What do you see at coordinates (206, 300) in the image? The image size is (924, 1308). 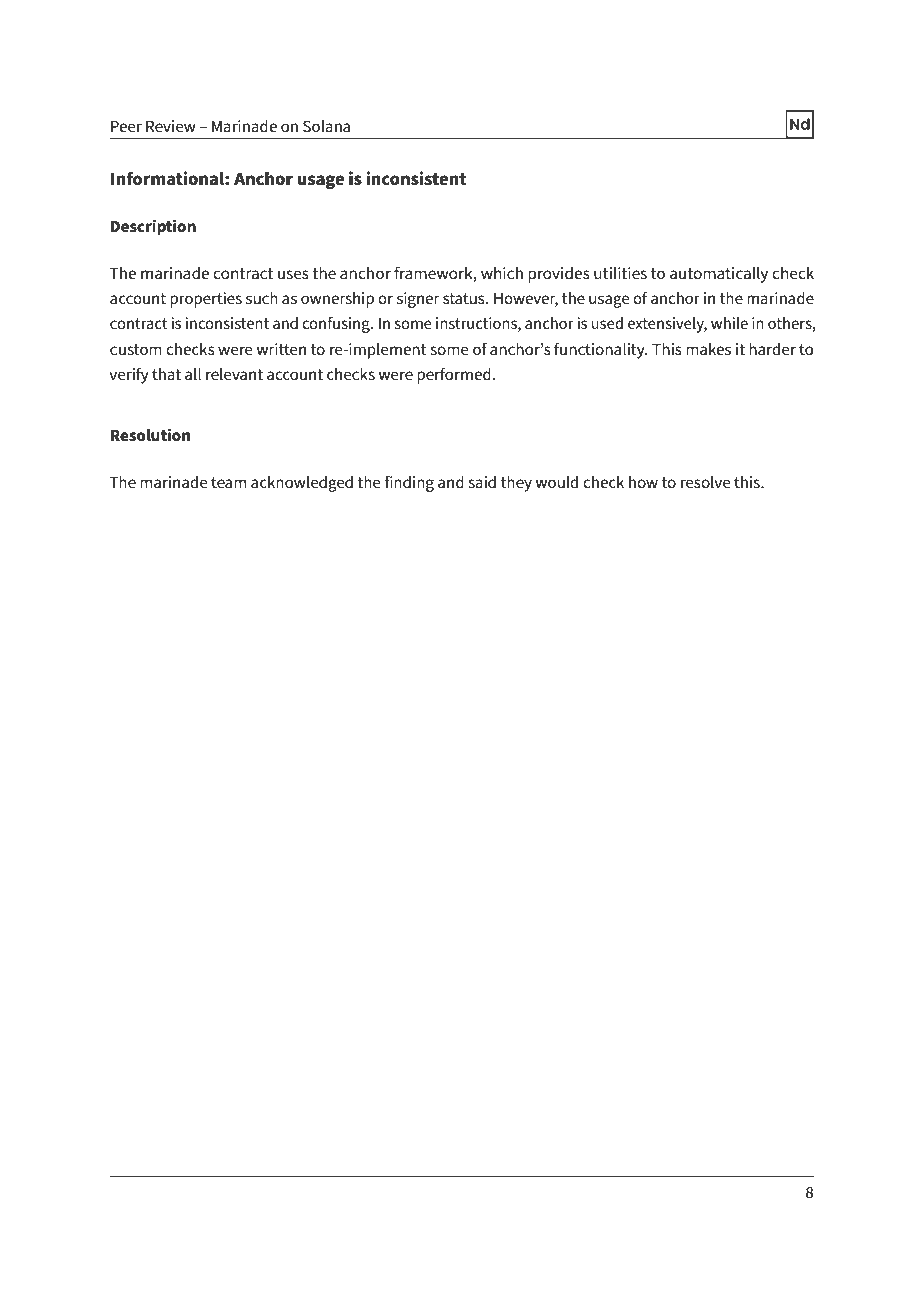 I see `properties` at bounding box center [206, 300].
